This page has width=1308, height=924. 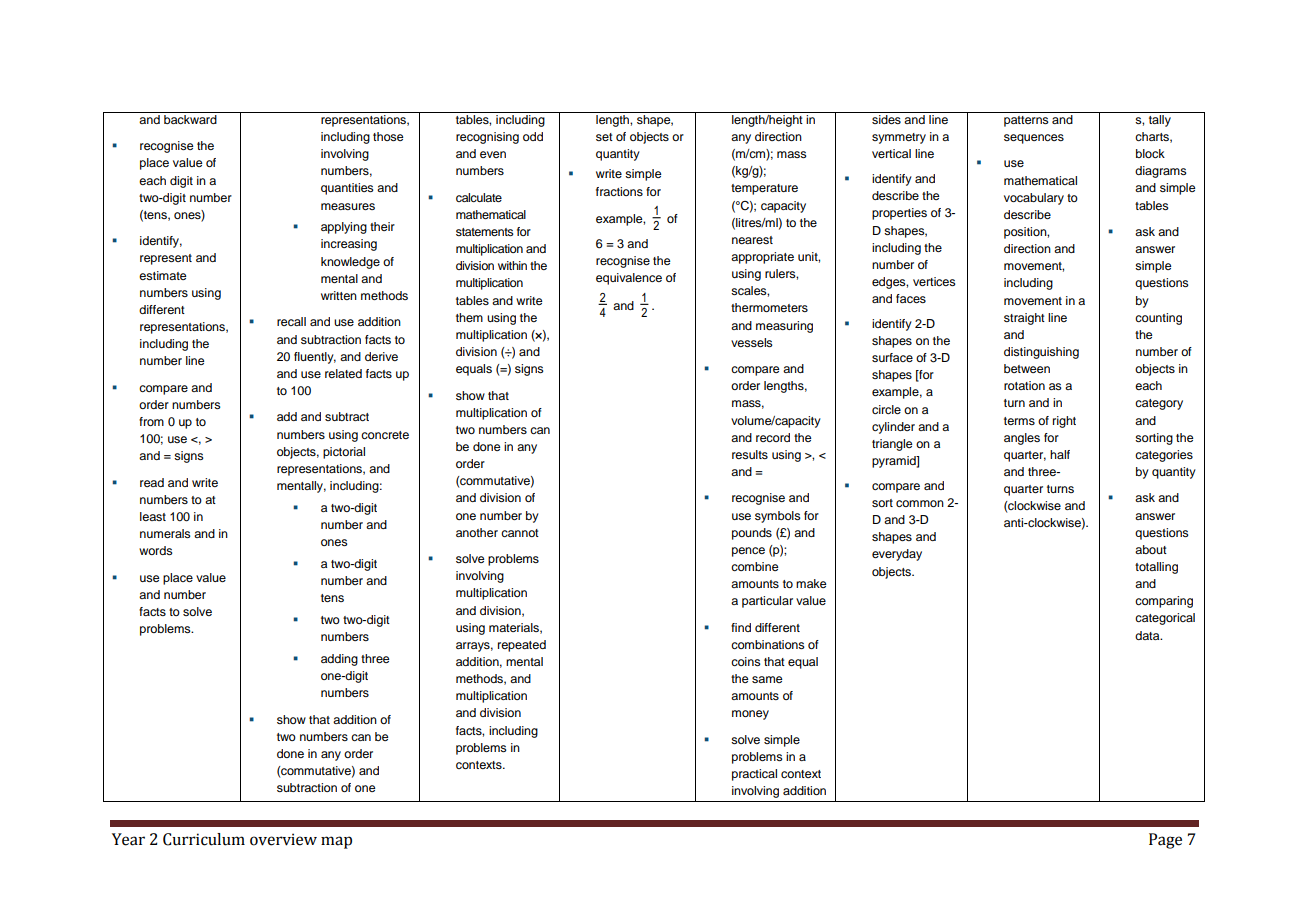 What do you see at coordinates (1034, 139) in the page?
I see `sequences` at bounding box center [1034, 139].
